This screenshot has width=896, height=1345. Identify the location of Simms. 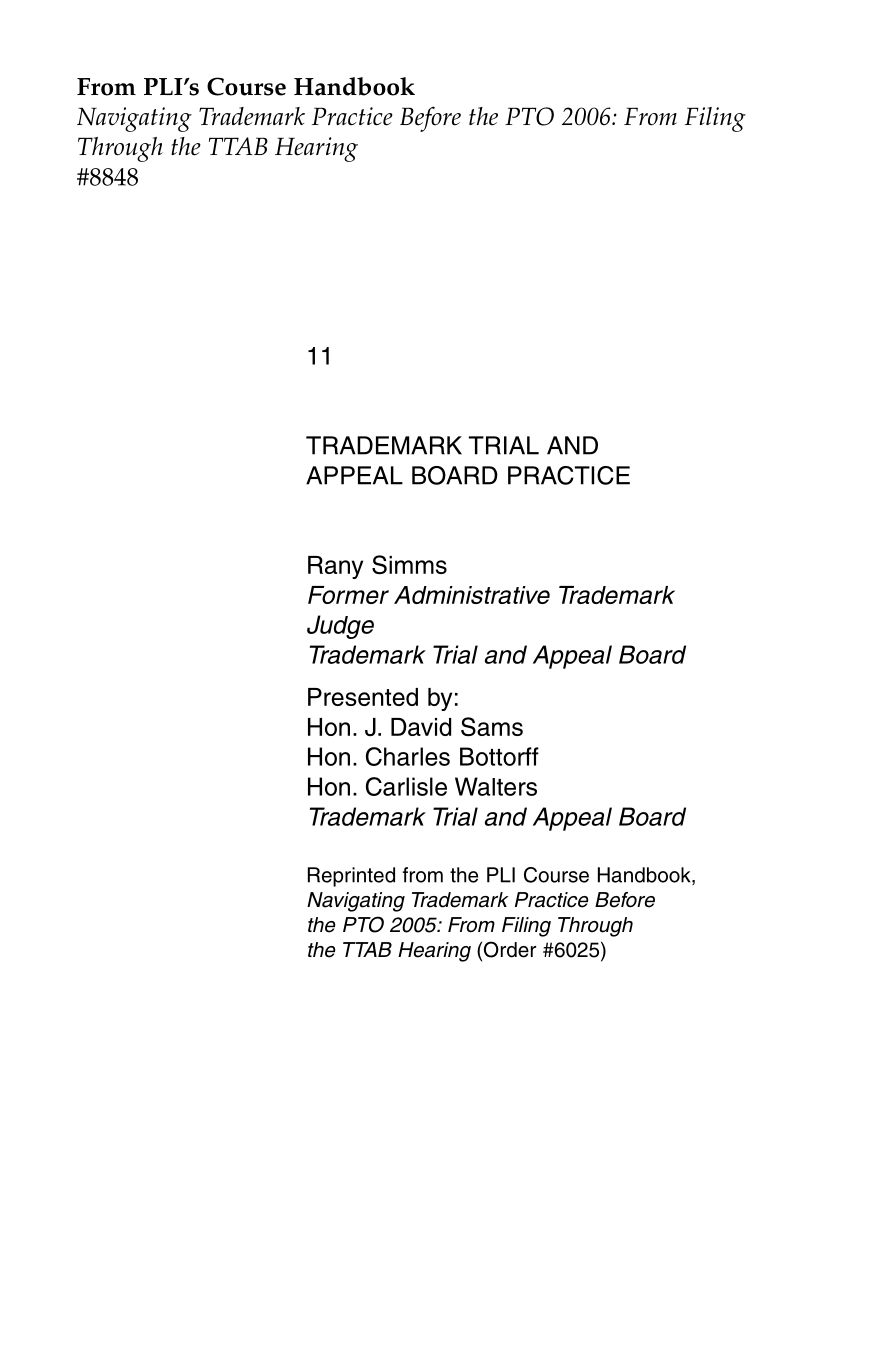
(409, 565).
